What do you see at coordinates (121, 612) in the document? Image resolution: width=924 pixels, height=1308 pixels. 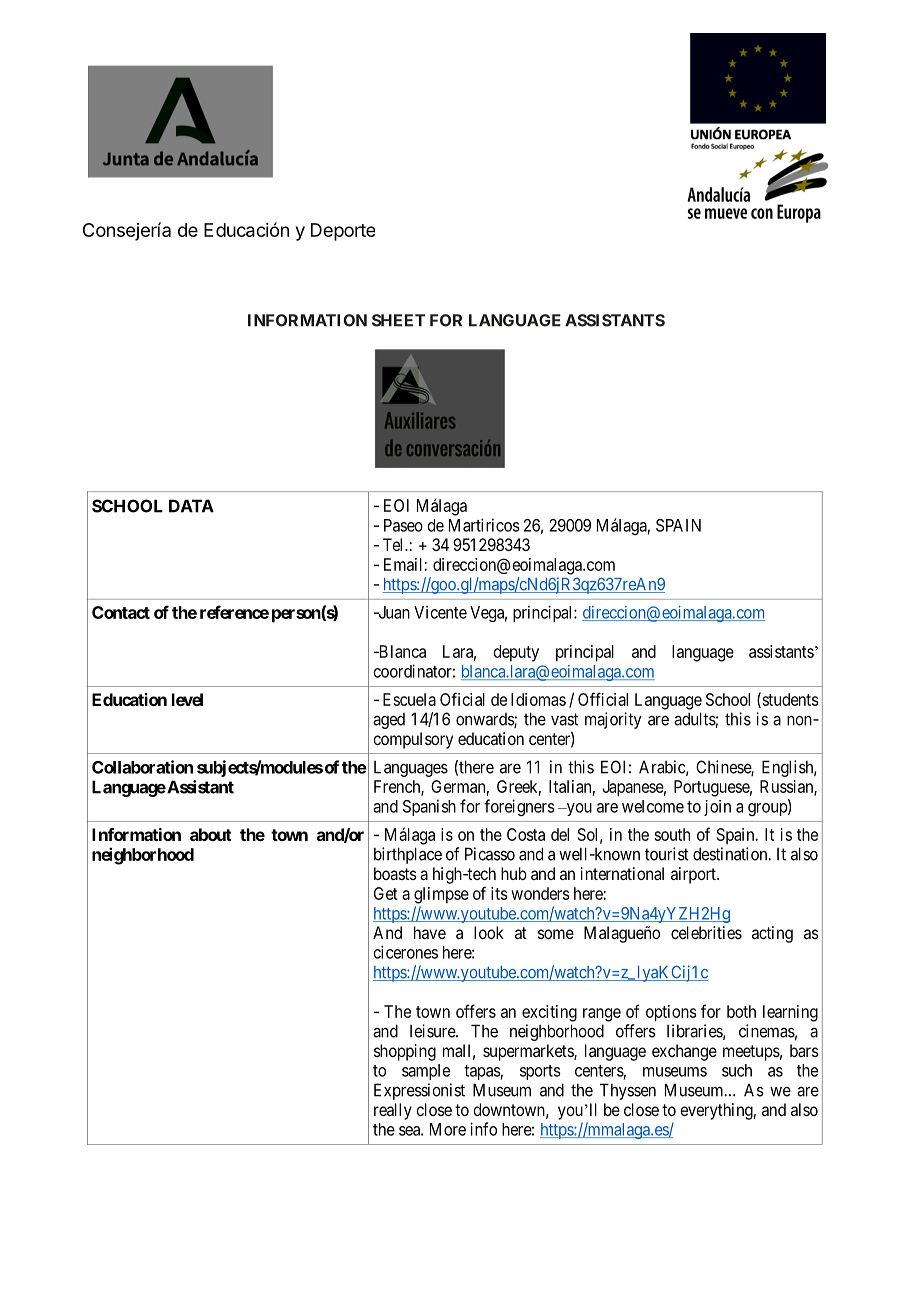 I see `Contact` at bounding box center [121, 612].
